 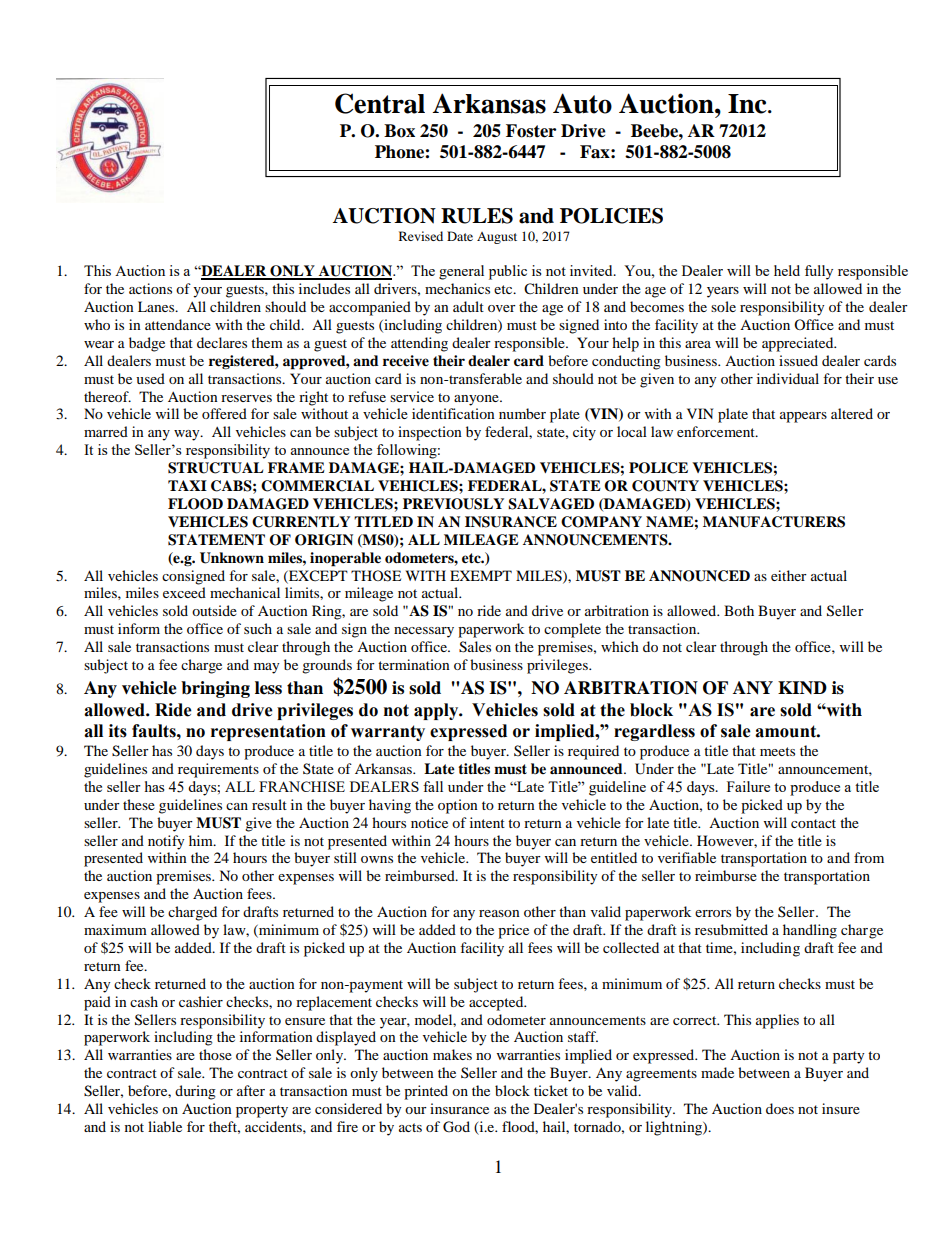 I want to click on Auto, so click(x=582, y=103).
